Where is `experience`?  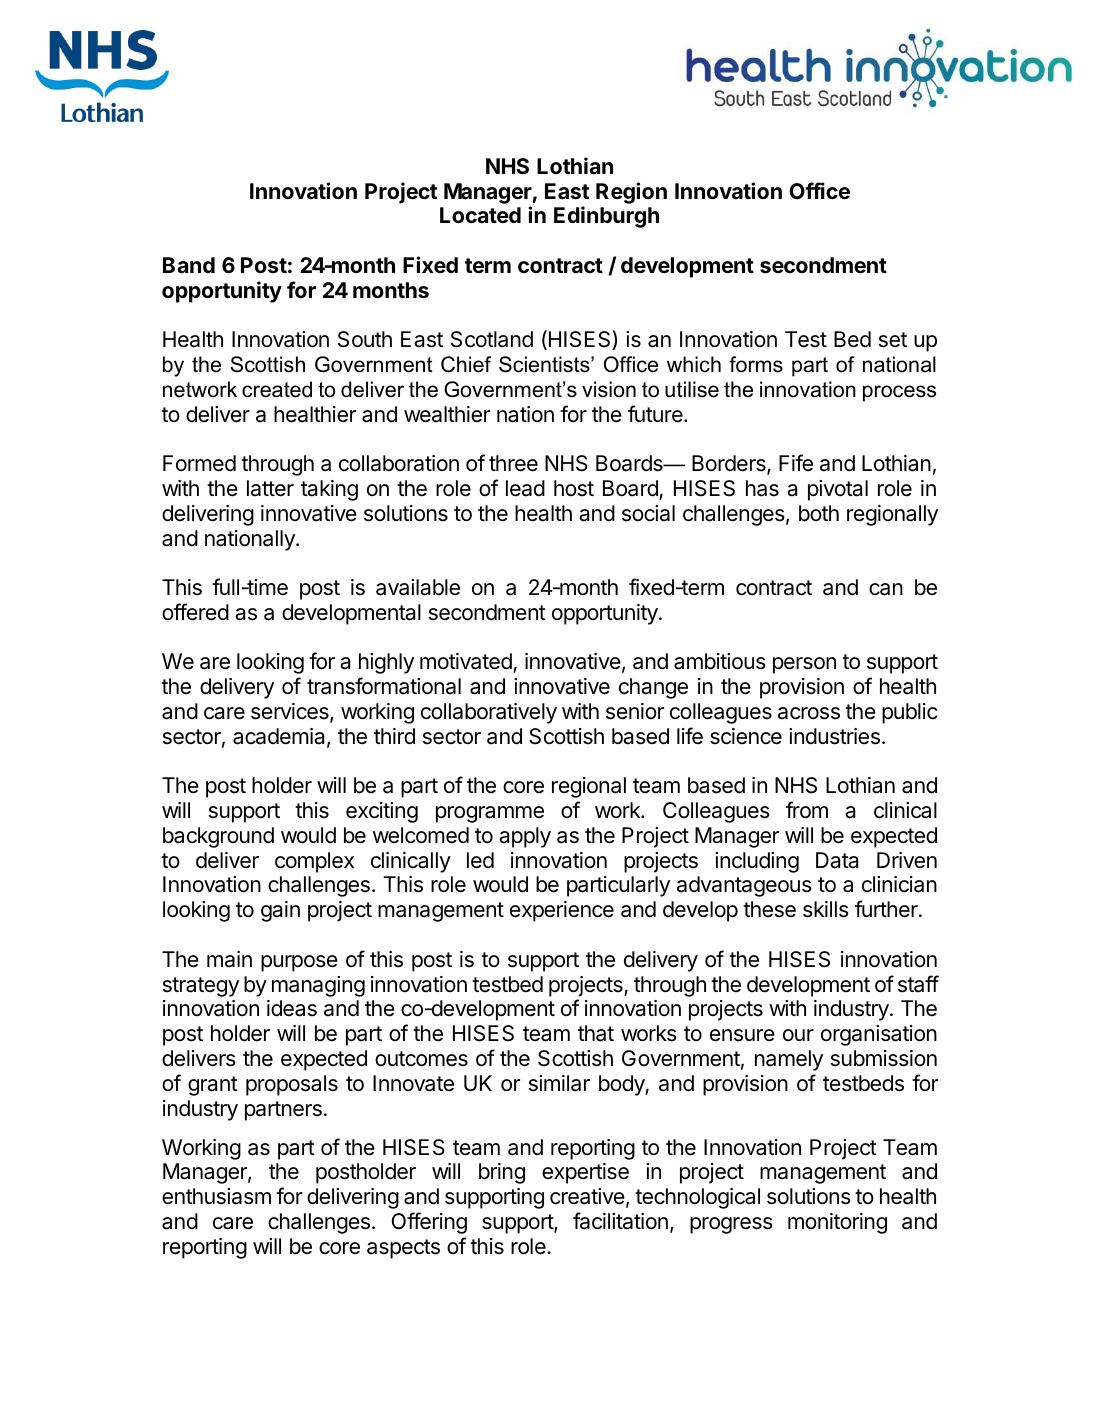
experience is located at coordinates (562, 911).
